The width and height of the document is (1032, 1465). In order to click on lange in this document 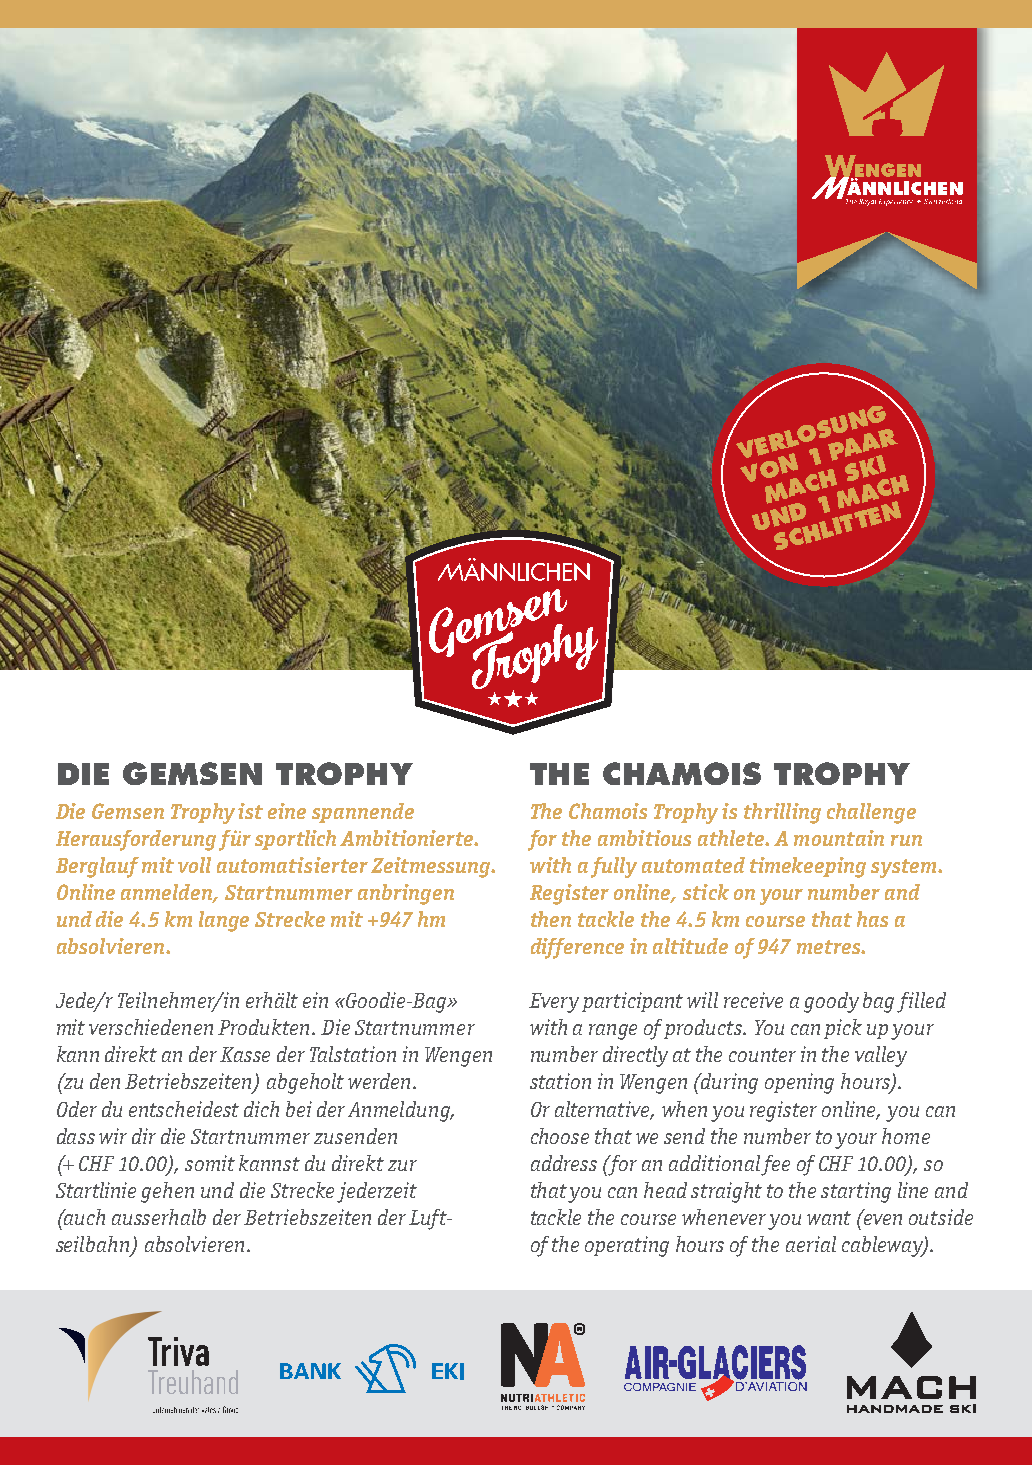, I will do `click(224, 921)`.
